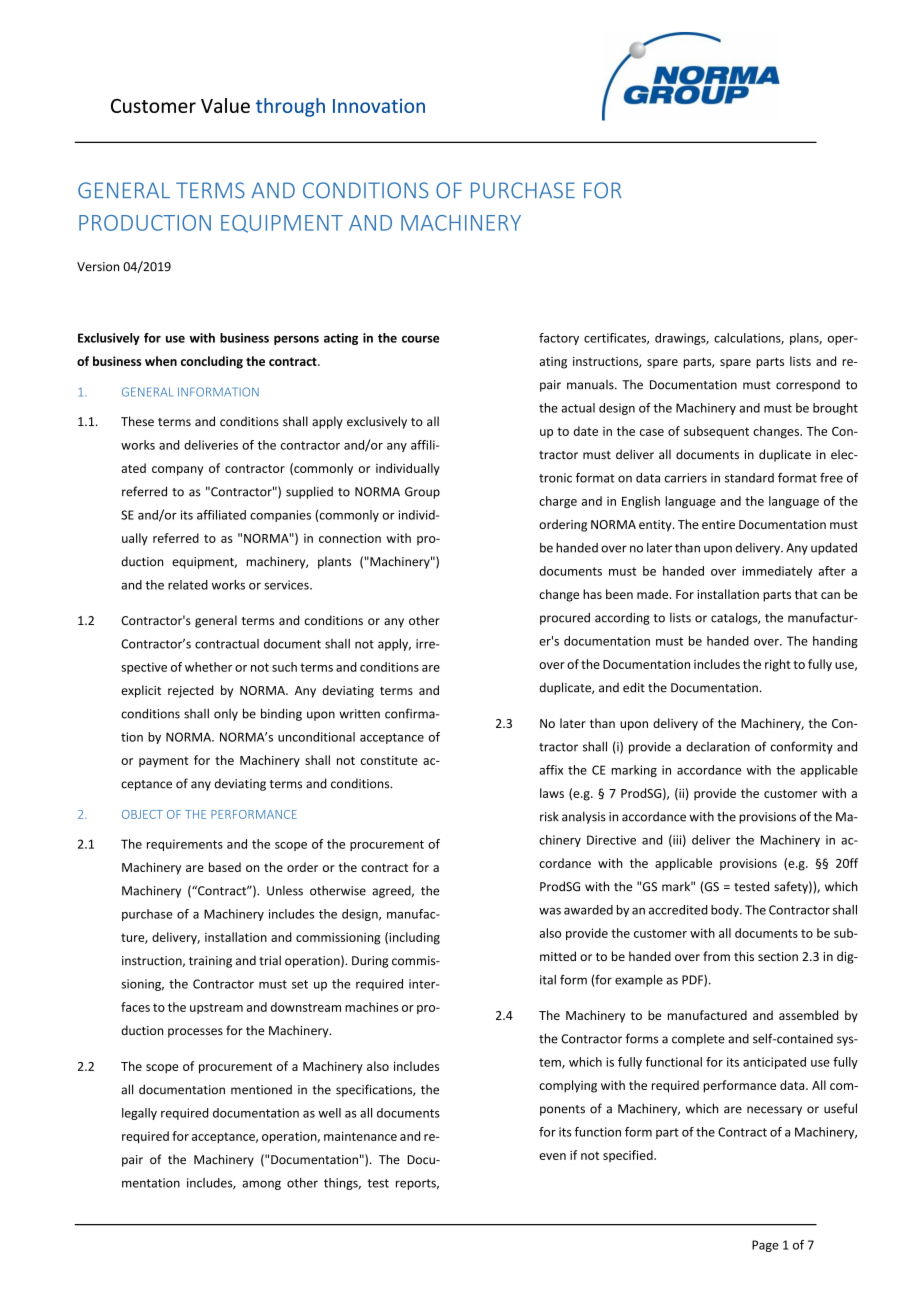 This screenshot has width=924, height=1308. Describe the element at coordinates (552, 1156) in the screenshot. I see `even` at that location.
